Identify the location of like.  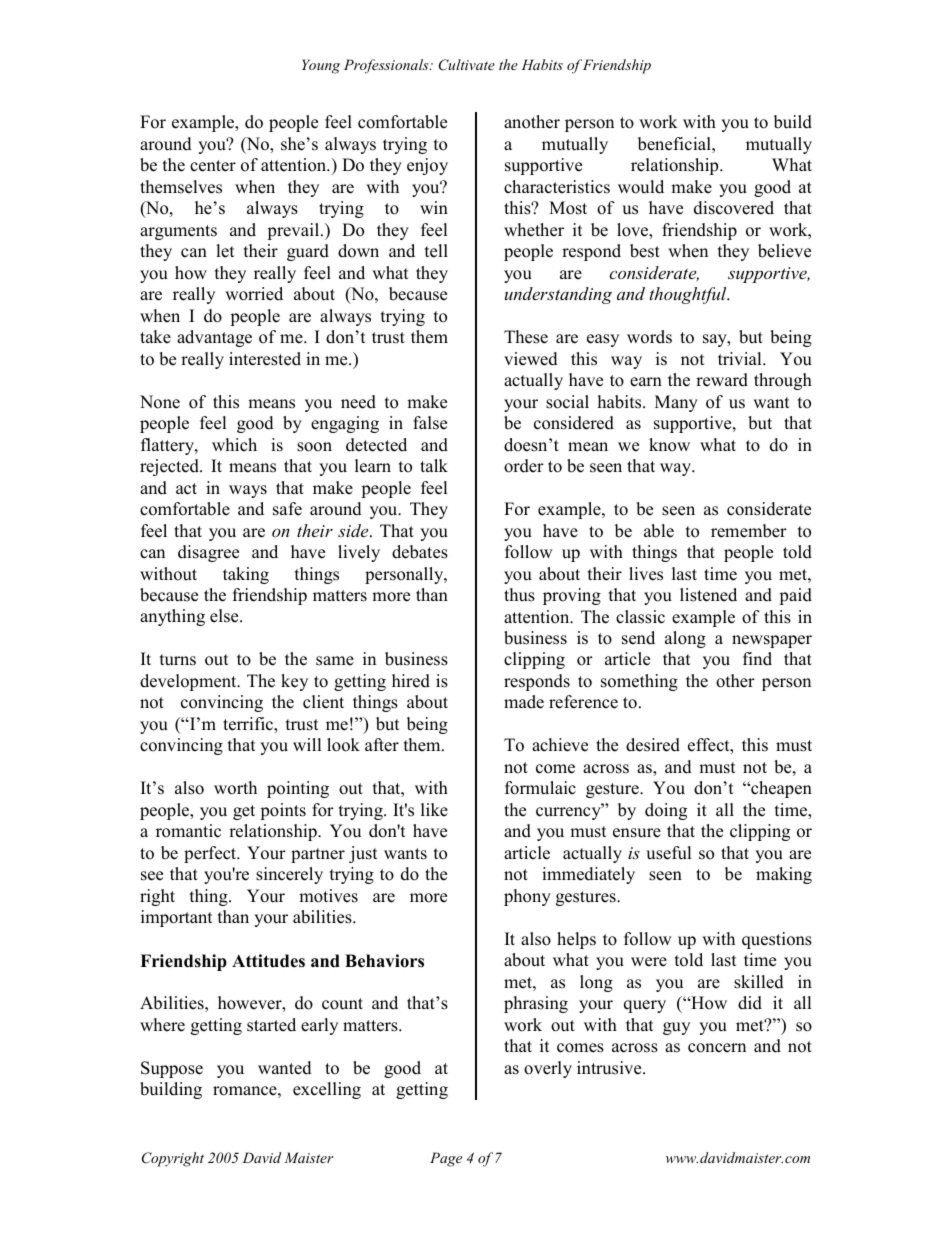
(434, 810).
